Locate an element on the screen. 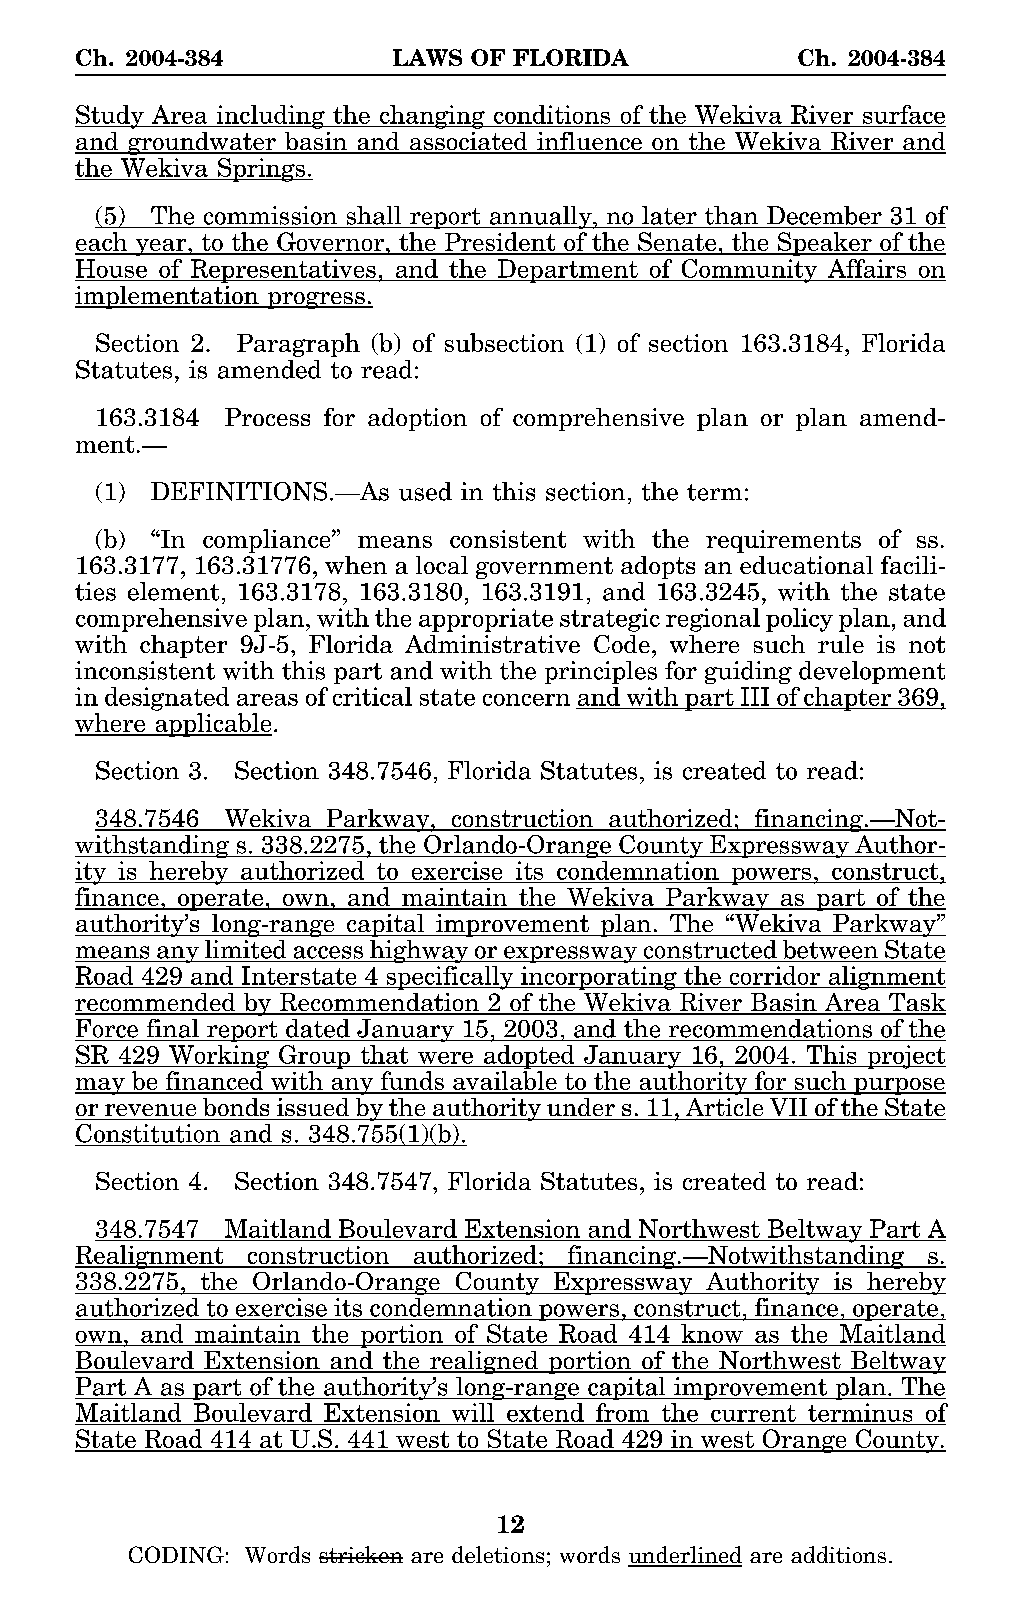 Image resolution: width=1021 pixels, height=1613 pixels. applicable is located at coordinates (212, 725).
